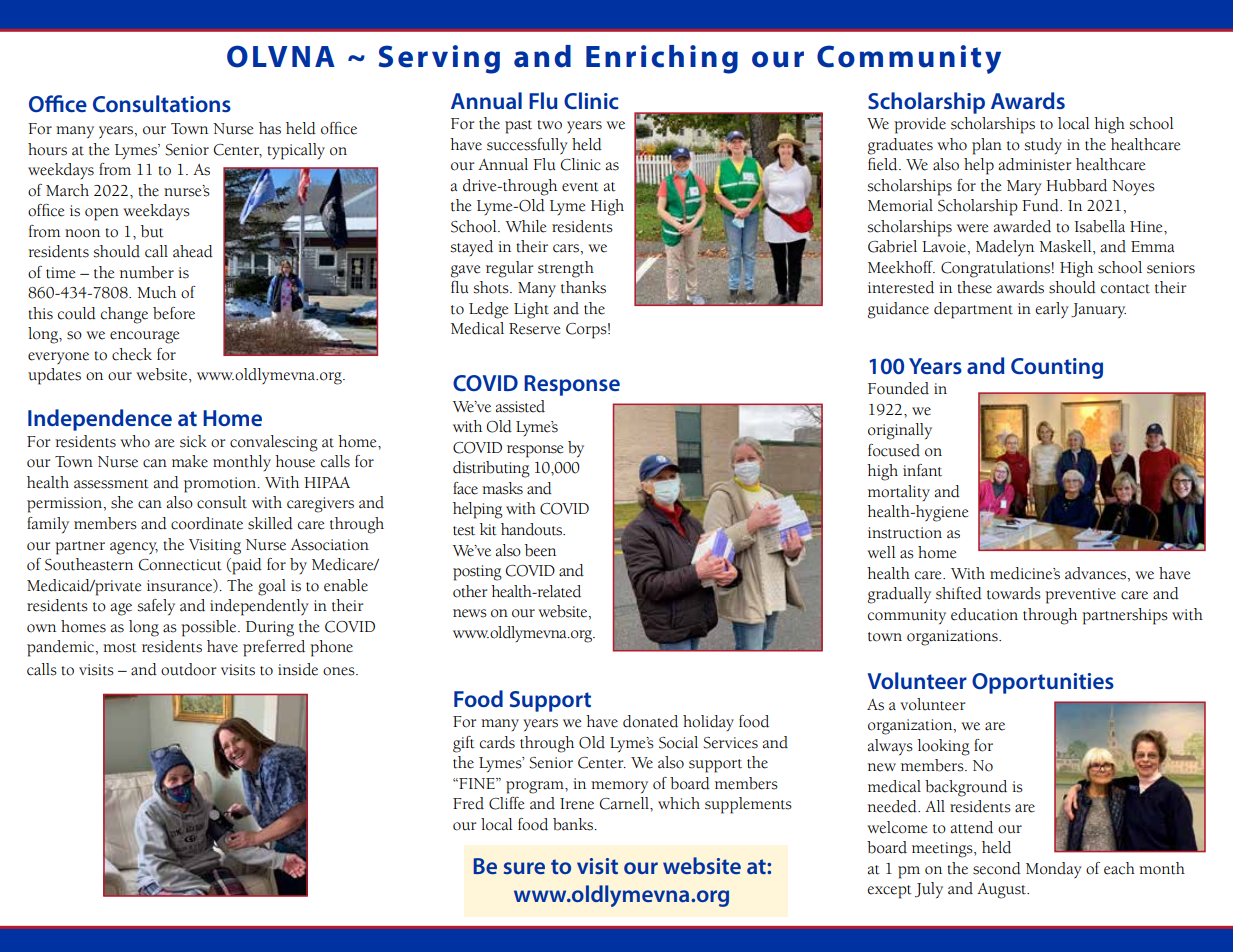  I want to click on has, so click(270, 128).
